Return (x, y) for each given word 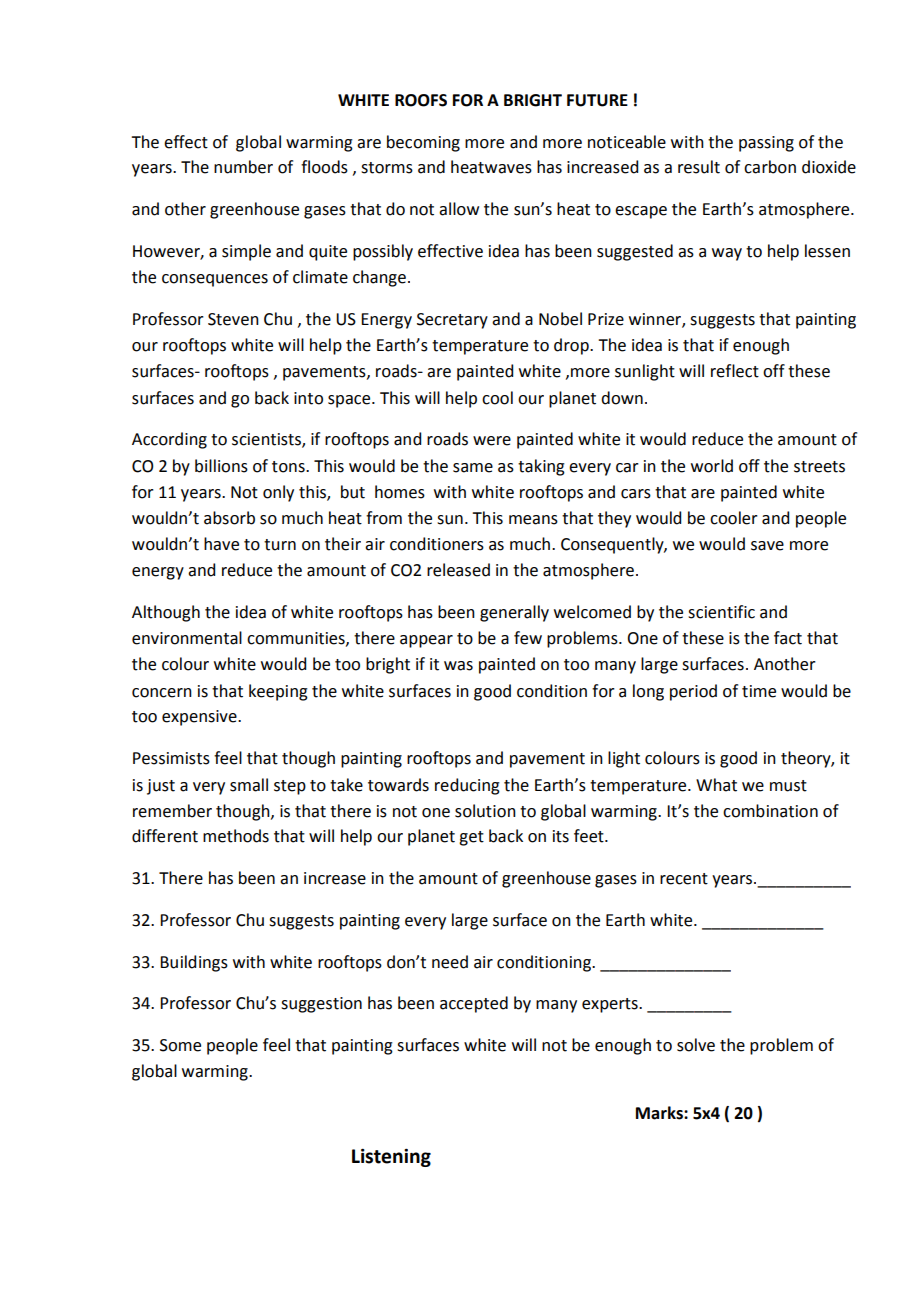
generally (514, 613)
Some (180, 1045)
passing (766, 144)
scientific (721, 612)
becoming (423, 143)
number (243, 167)
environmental (187, 638)
